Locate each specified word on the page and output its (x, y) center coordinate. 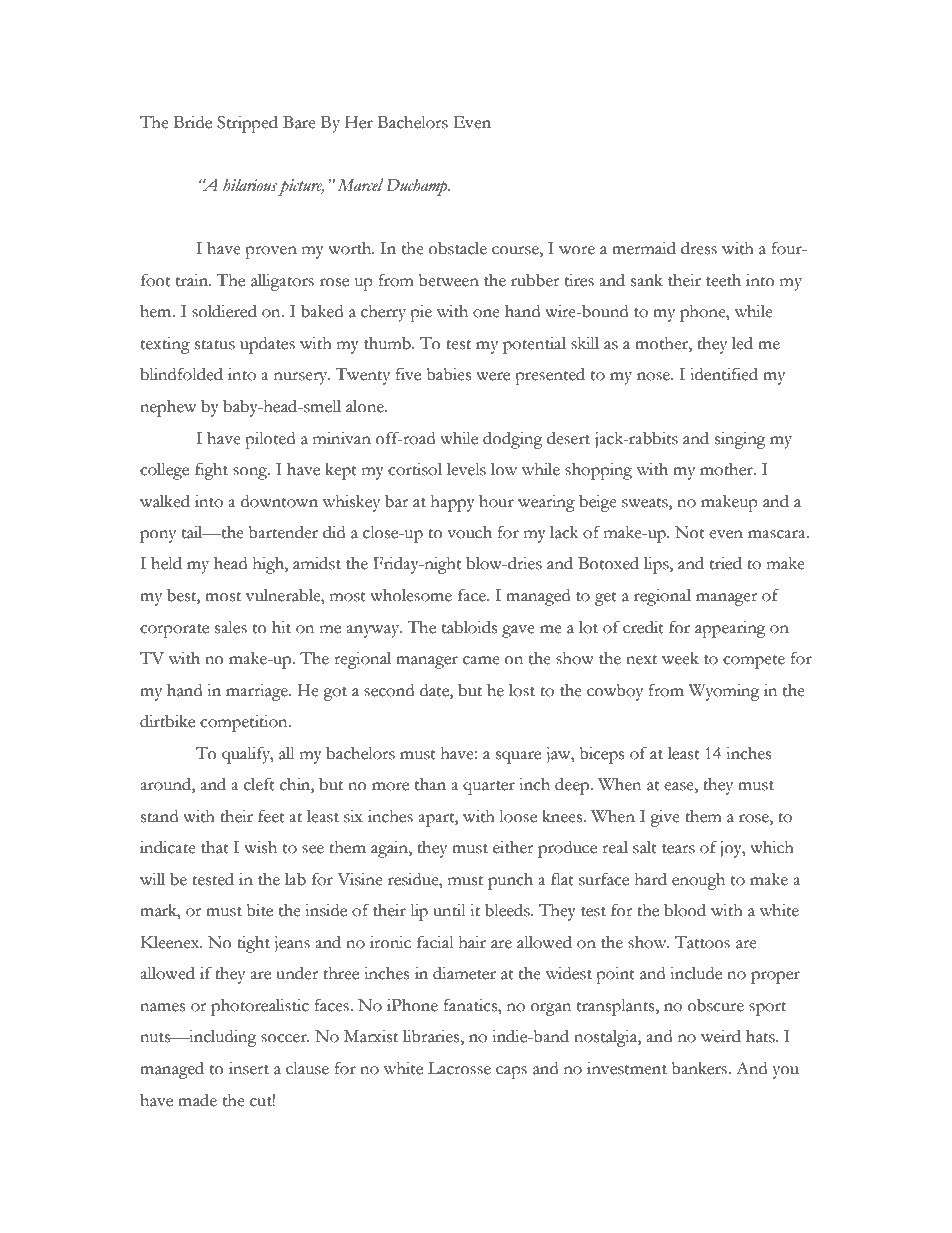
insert (249, 1068)
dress (699, 248)
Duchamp (418, 187)
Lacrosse (459, 1068)
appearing (730, 629)
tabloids (469, 627)
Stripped (247, 124)
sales (231, 627)
